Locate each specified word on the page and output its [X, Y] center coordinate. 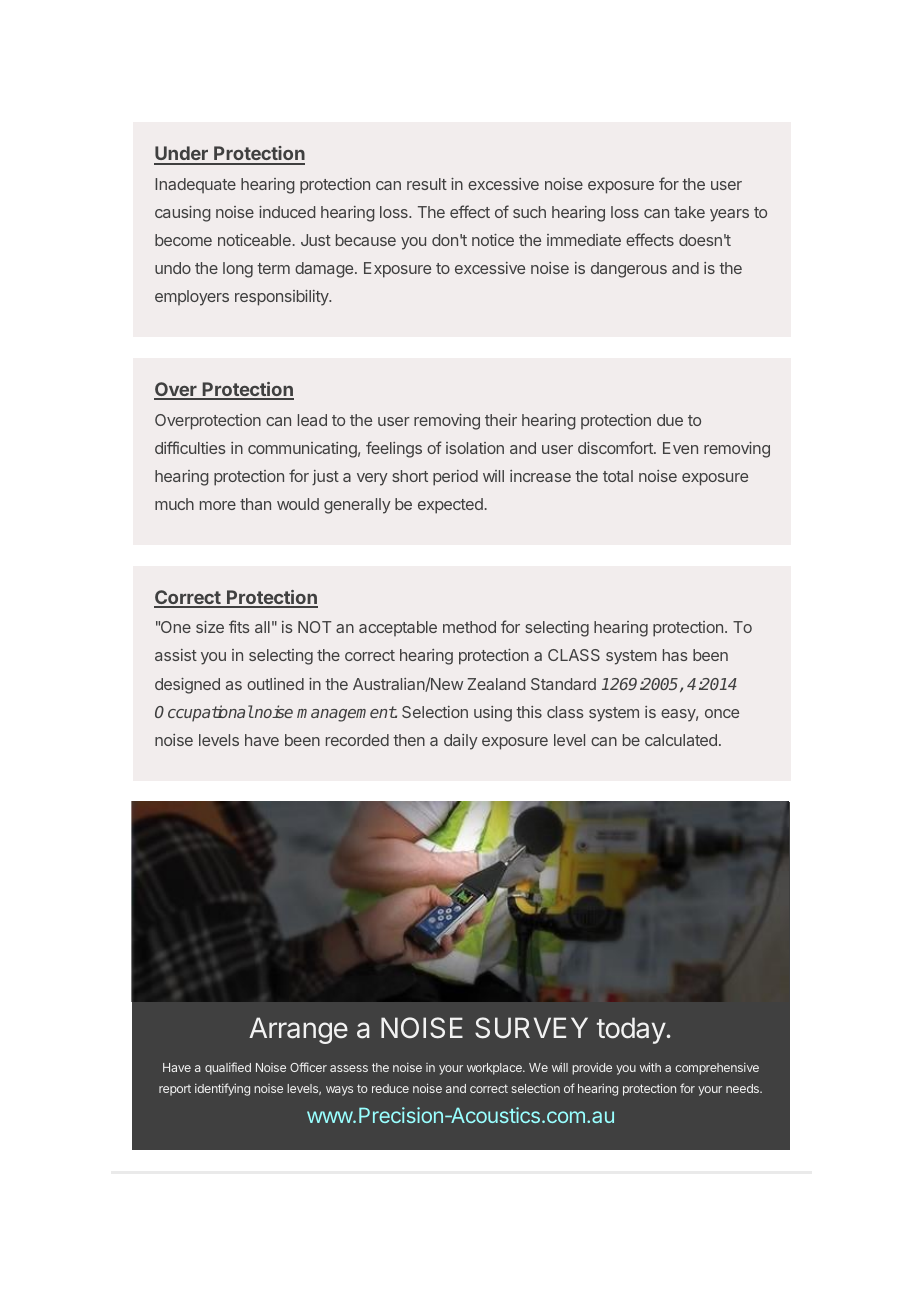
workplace [495, 1069]
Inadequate [195, 185]
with [650, 1067]
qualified [228, 1068]
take [689, 212]
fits [239, 626]
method [469, 627]
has [675, 655]
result [427, 184]
